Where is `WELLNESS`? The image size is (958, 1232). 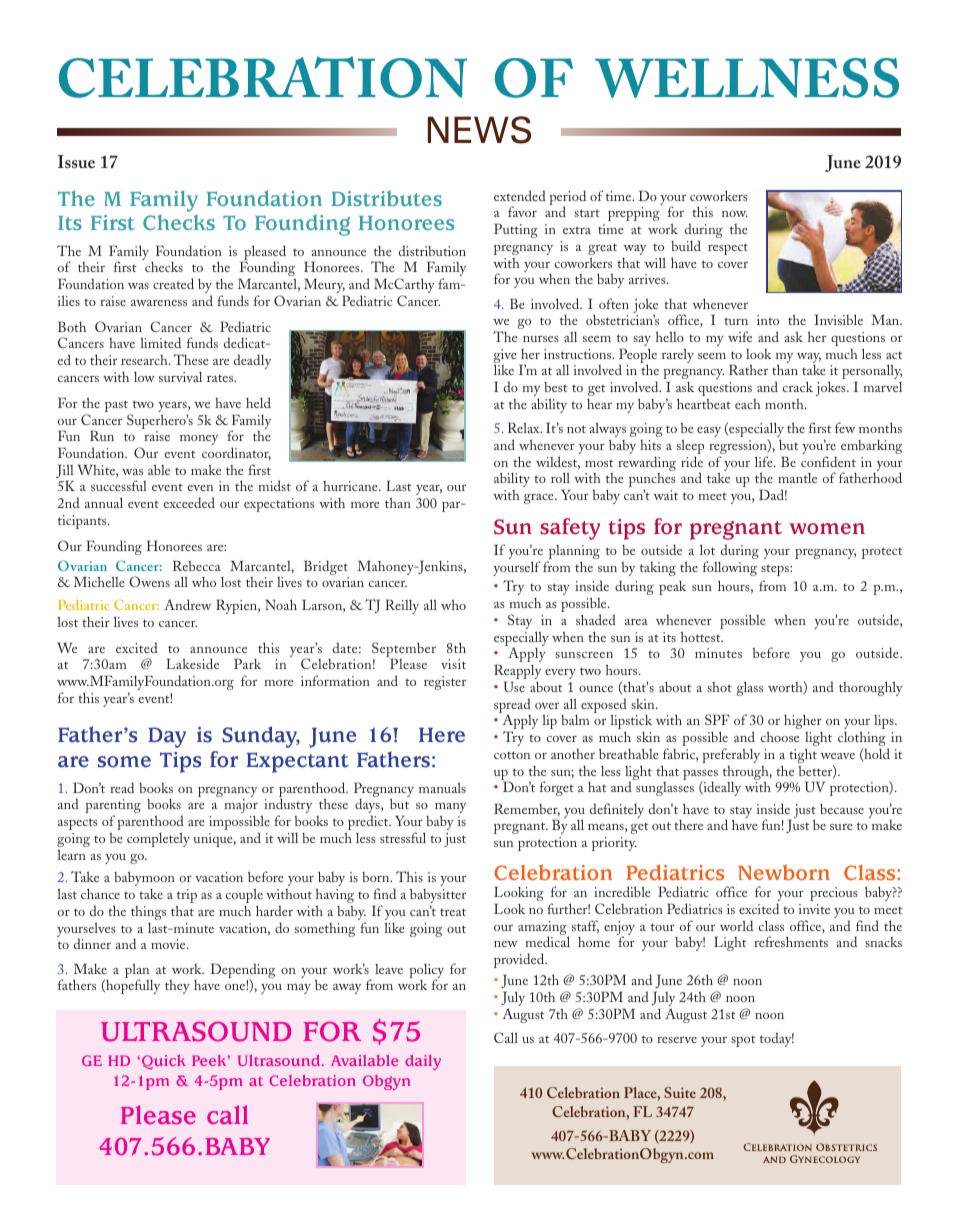 WELLNESS is located at coordinates (747, 78).
